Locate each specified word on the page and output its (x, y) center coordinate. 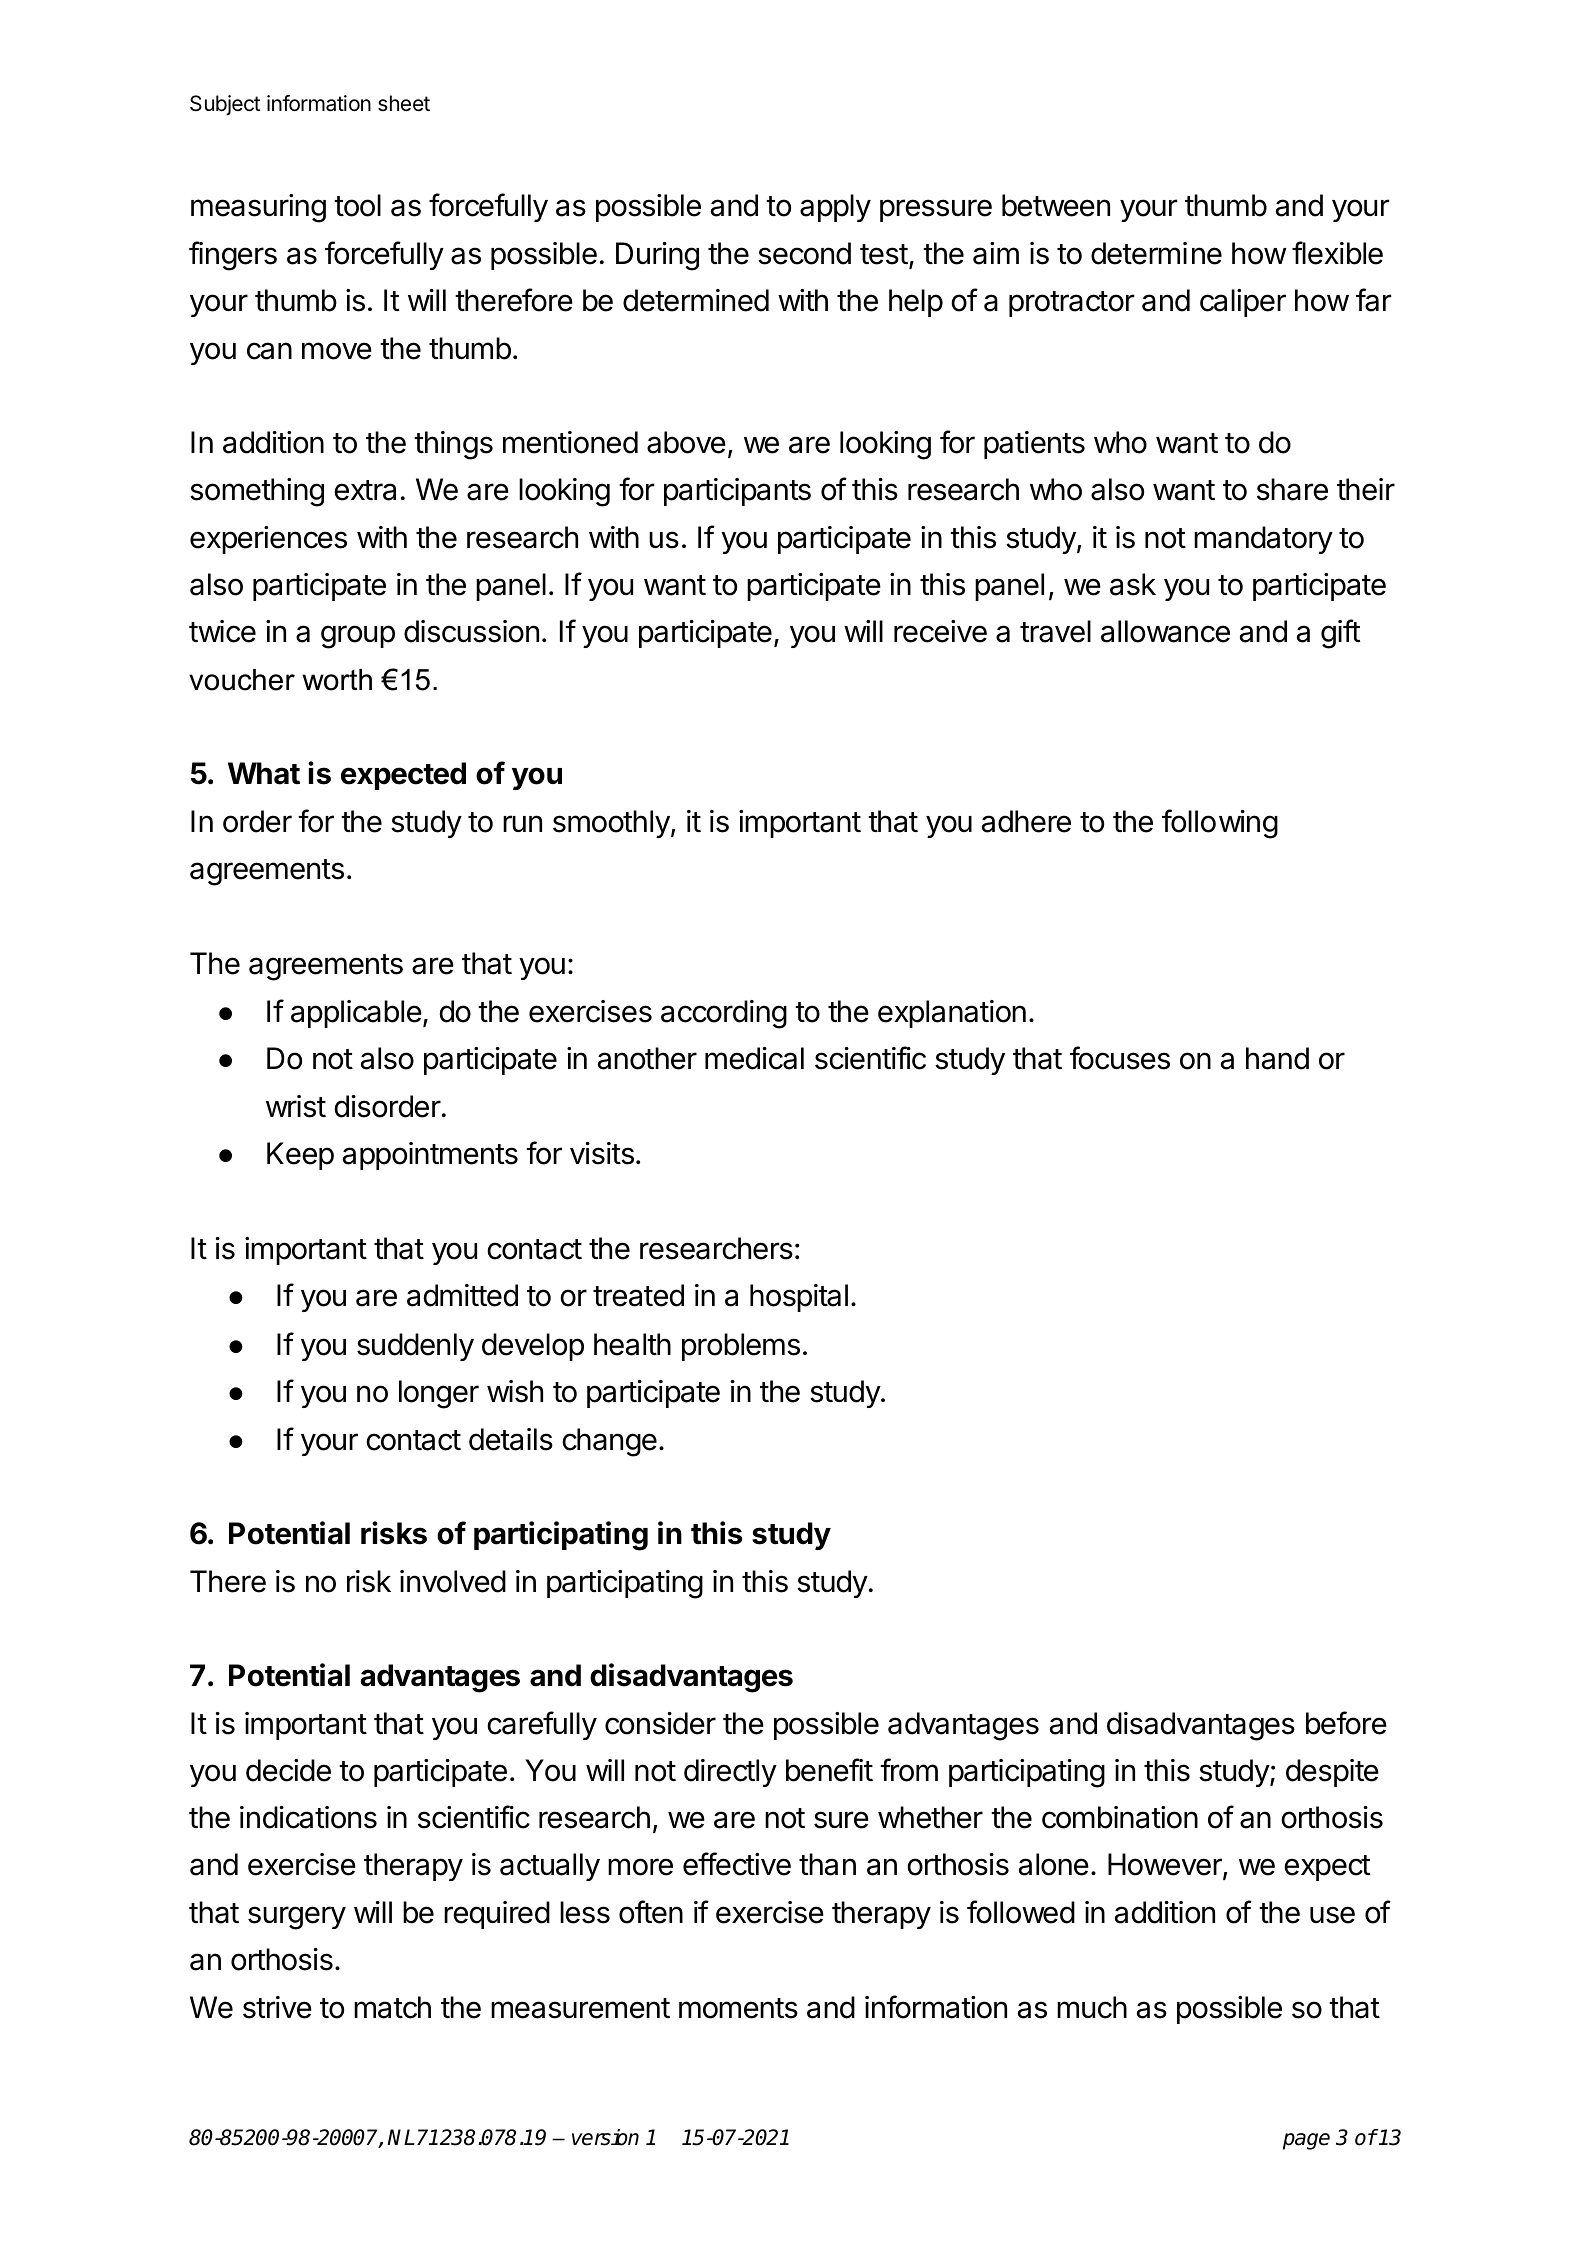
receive (940, 631)
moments (738, 2008)
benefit (829, 1770)
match (392, 2007)
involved (453, 1581)
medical (754, 1058)
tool (357, 205)
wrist (296, 1106)
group (358, 637)
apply (835, 208)
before (1346, 1723)
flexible (1337, 253)
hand (1277, 1058)
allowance (1165, 631)
